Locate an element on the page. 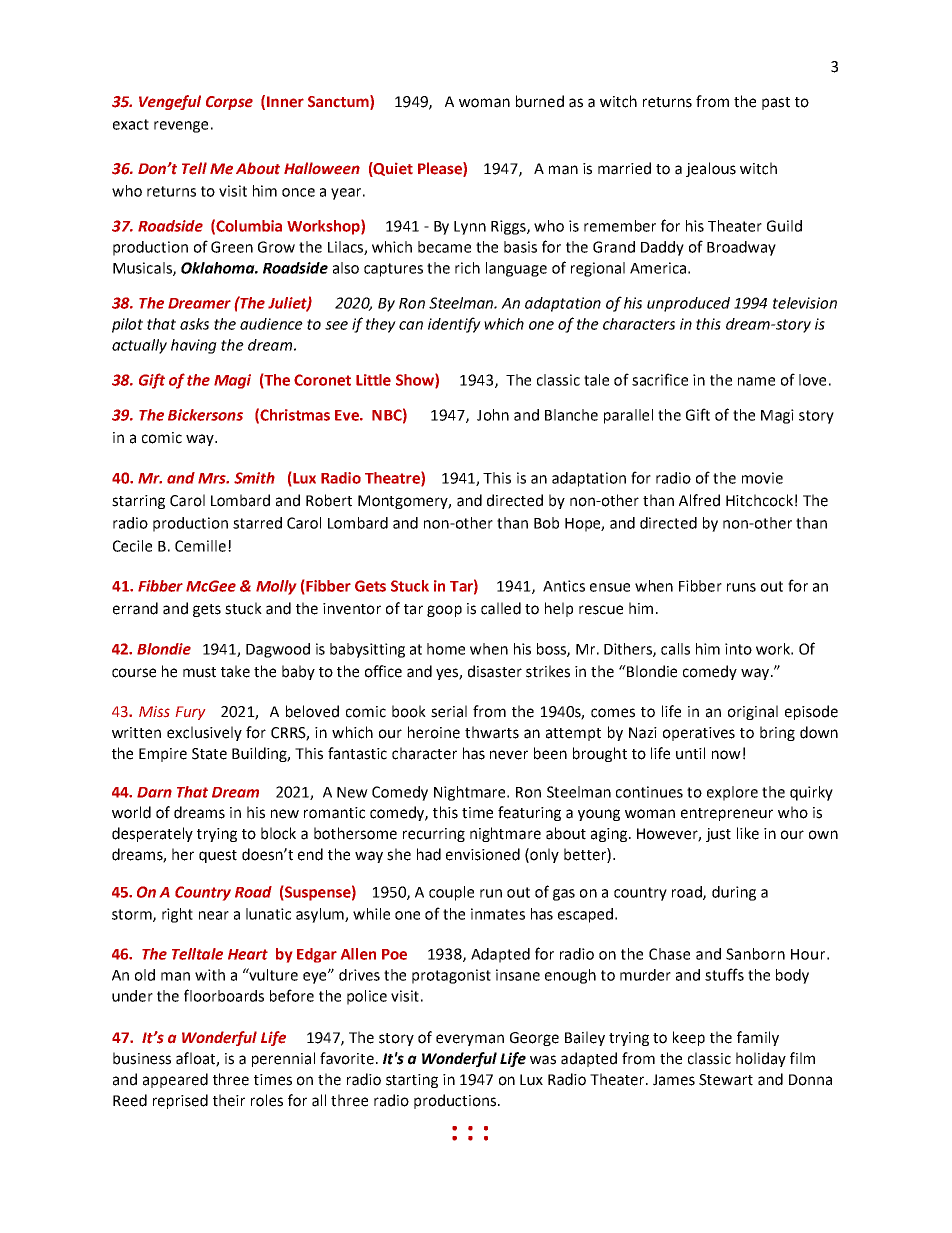 This document has height=1233, width=952. Smith is located at coordinates (254, 478).
